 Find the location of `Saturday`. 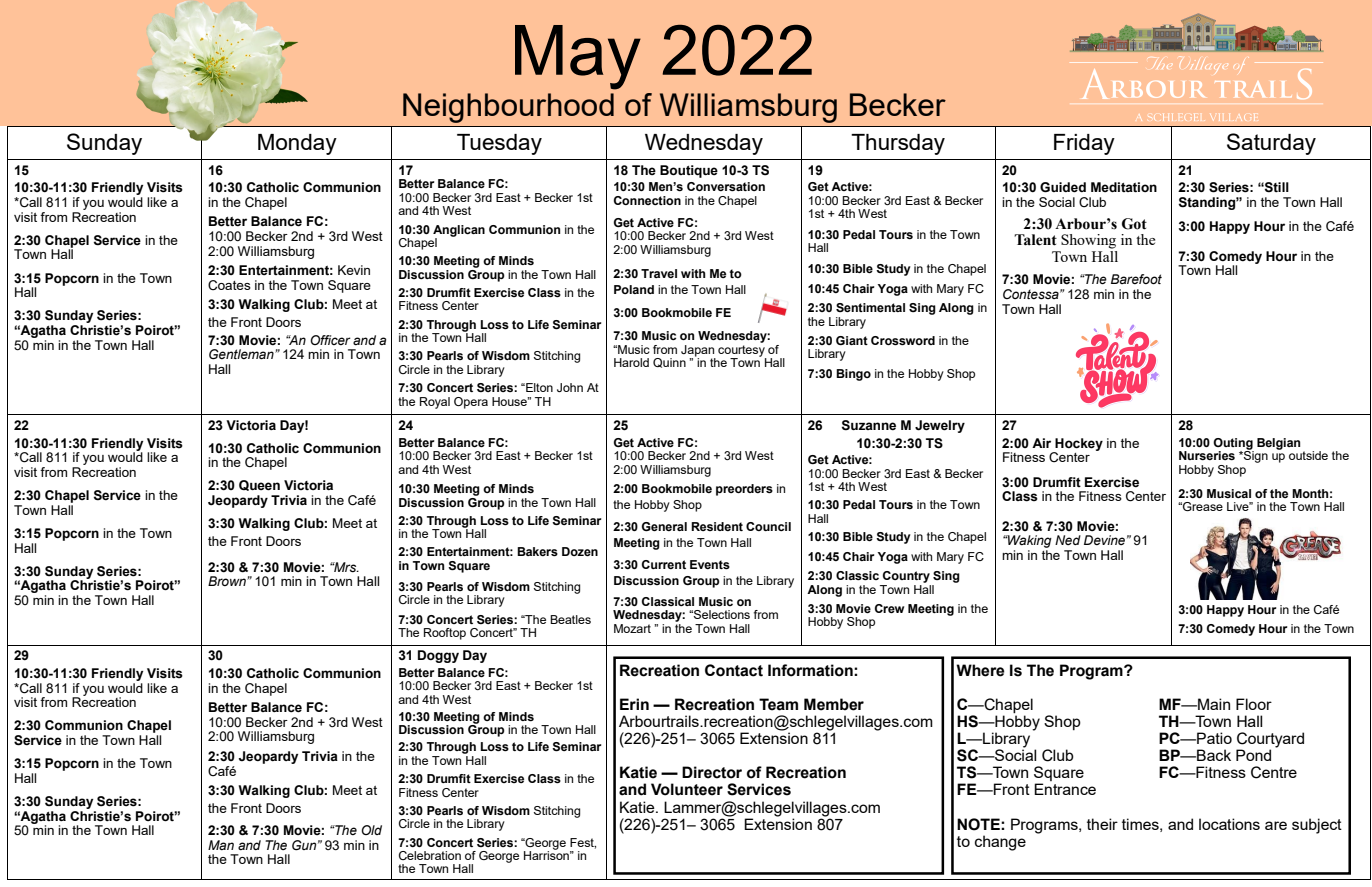

Saturday is located at coordinates (1271, 144).
